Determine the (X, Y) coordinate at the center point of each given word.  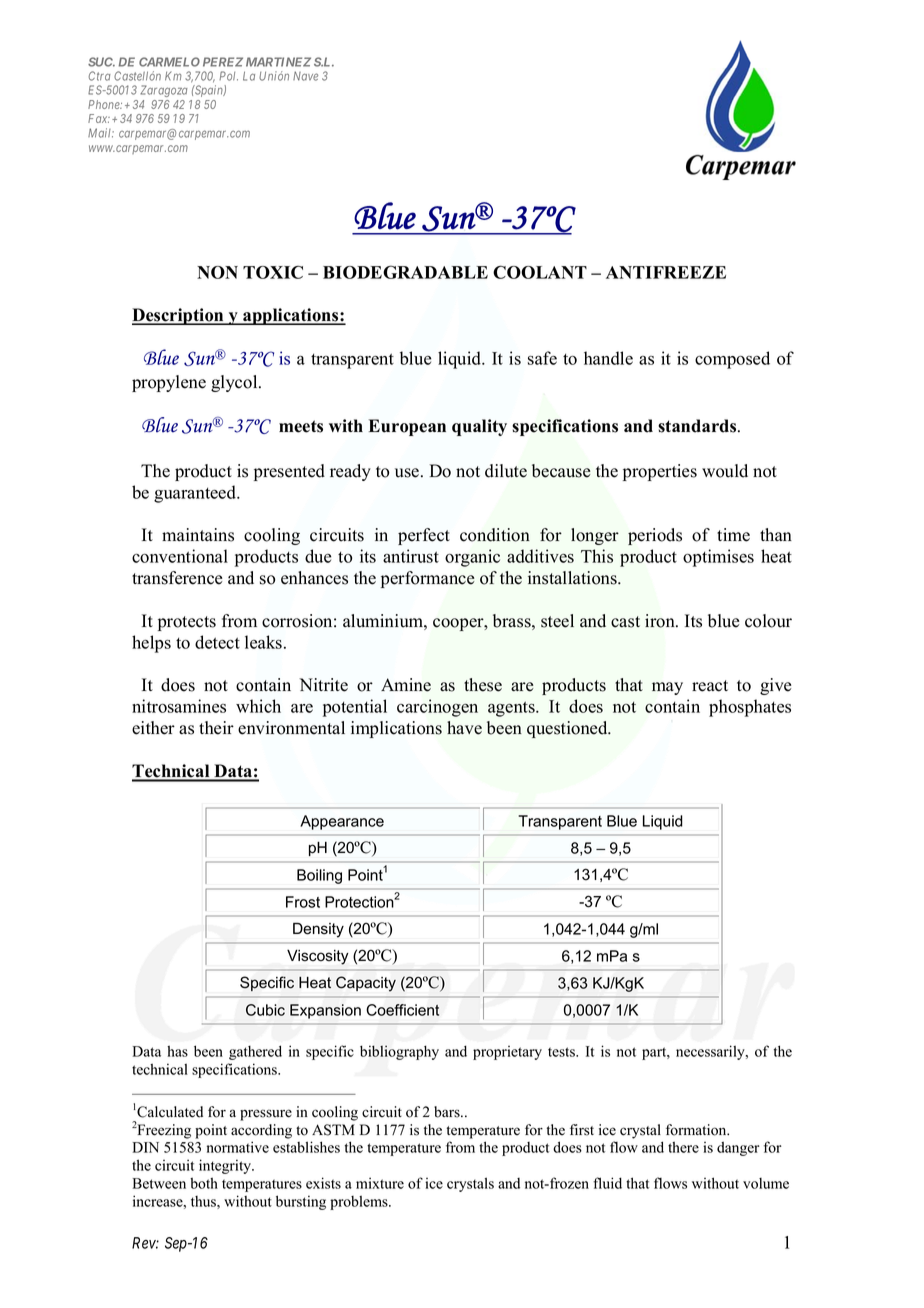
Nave (305, 76)
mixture (380, 1183)
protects (187, 623)
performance (428, 579)
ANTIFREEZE (666, 272)
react (710, 686)
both (204, 1183)
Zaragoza (163, 91)
